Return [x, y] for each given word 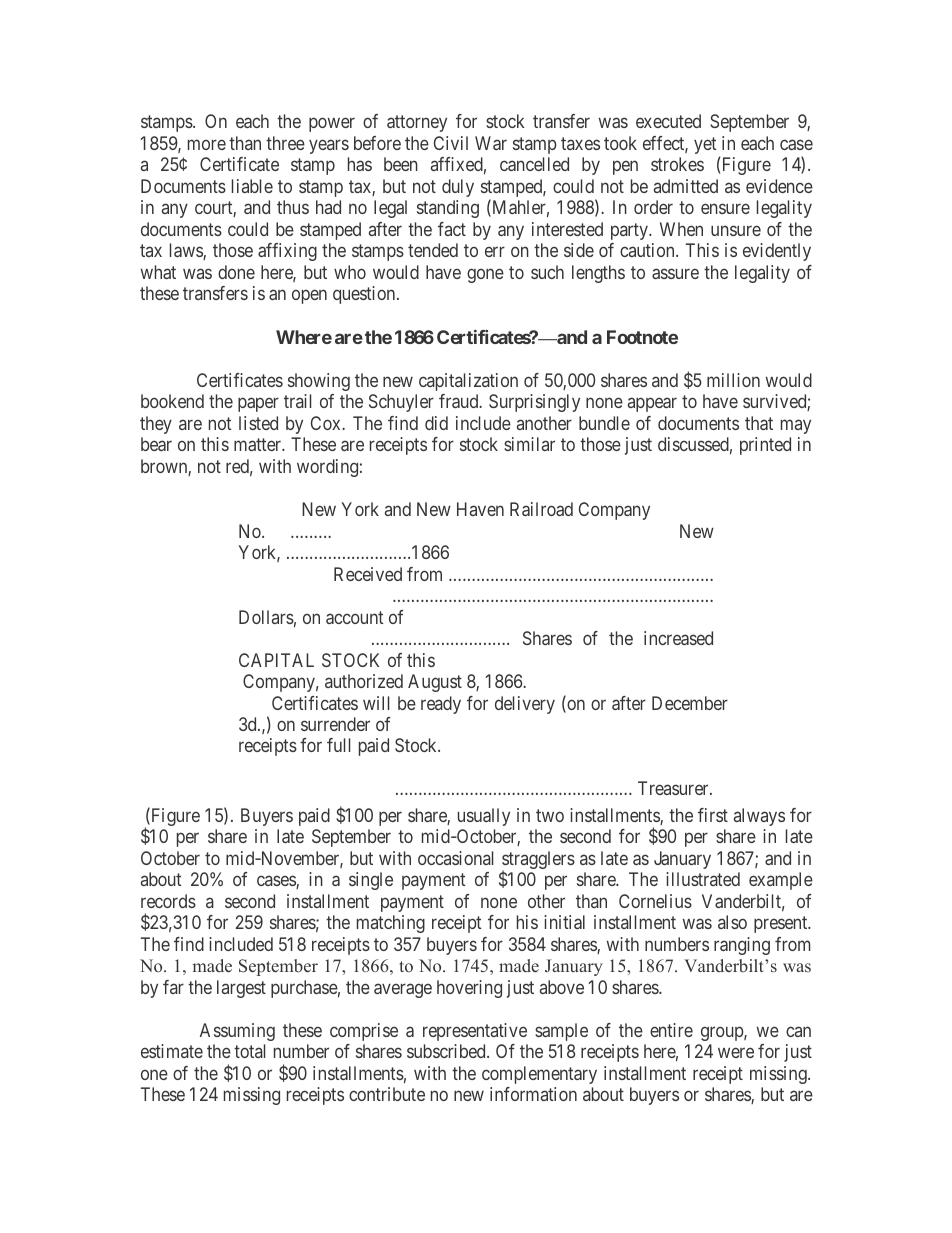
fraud [460, 401]
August [435, 683]
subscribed [447, 1051]
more [207, 144]
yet [705, 145]
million [733, 380]
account [354, 617]
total [249, 1051]
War [491, 143]
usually [484, 817]
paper [258, 405]
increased [678, 638]
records [168, 901]
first [713, 815]
